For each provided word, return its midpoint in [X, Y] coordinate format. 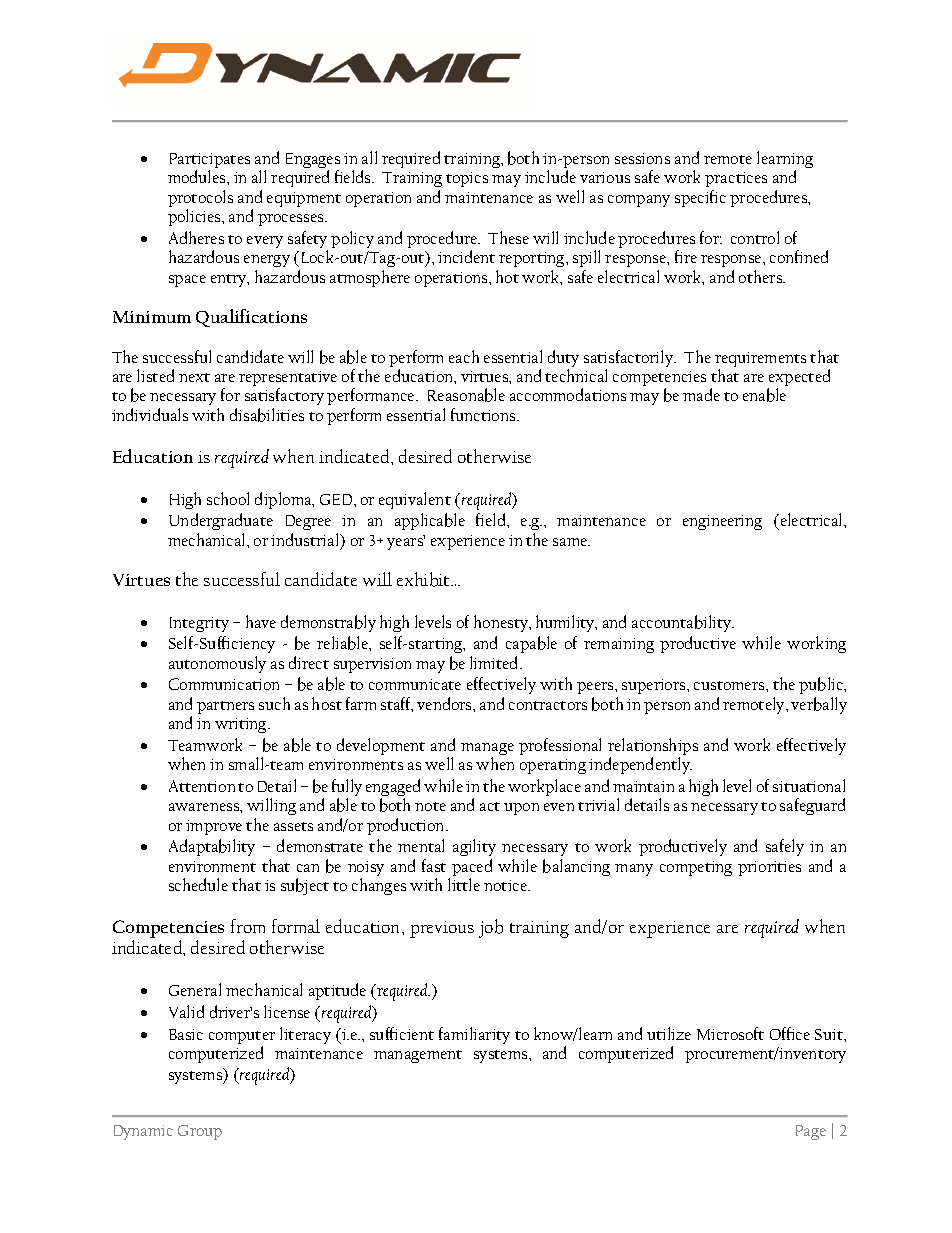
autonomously [217, 664]
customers [730, 685]
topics [467, 179]
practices [736, 181]
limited [496, 662]
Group [200, 1132]
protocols [200, 200]
